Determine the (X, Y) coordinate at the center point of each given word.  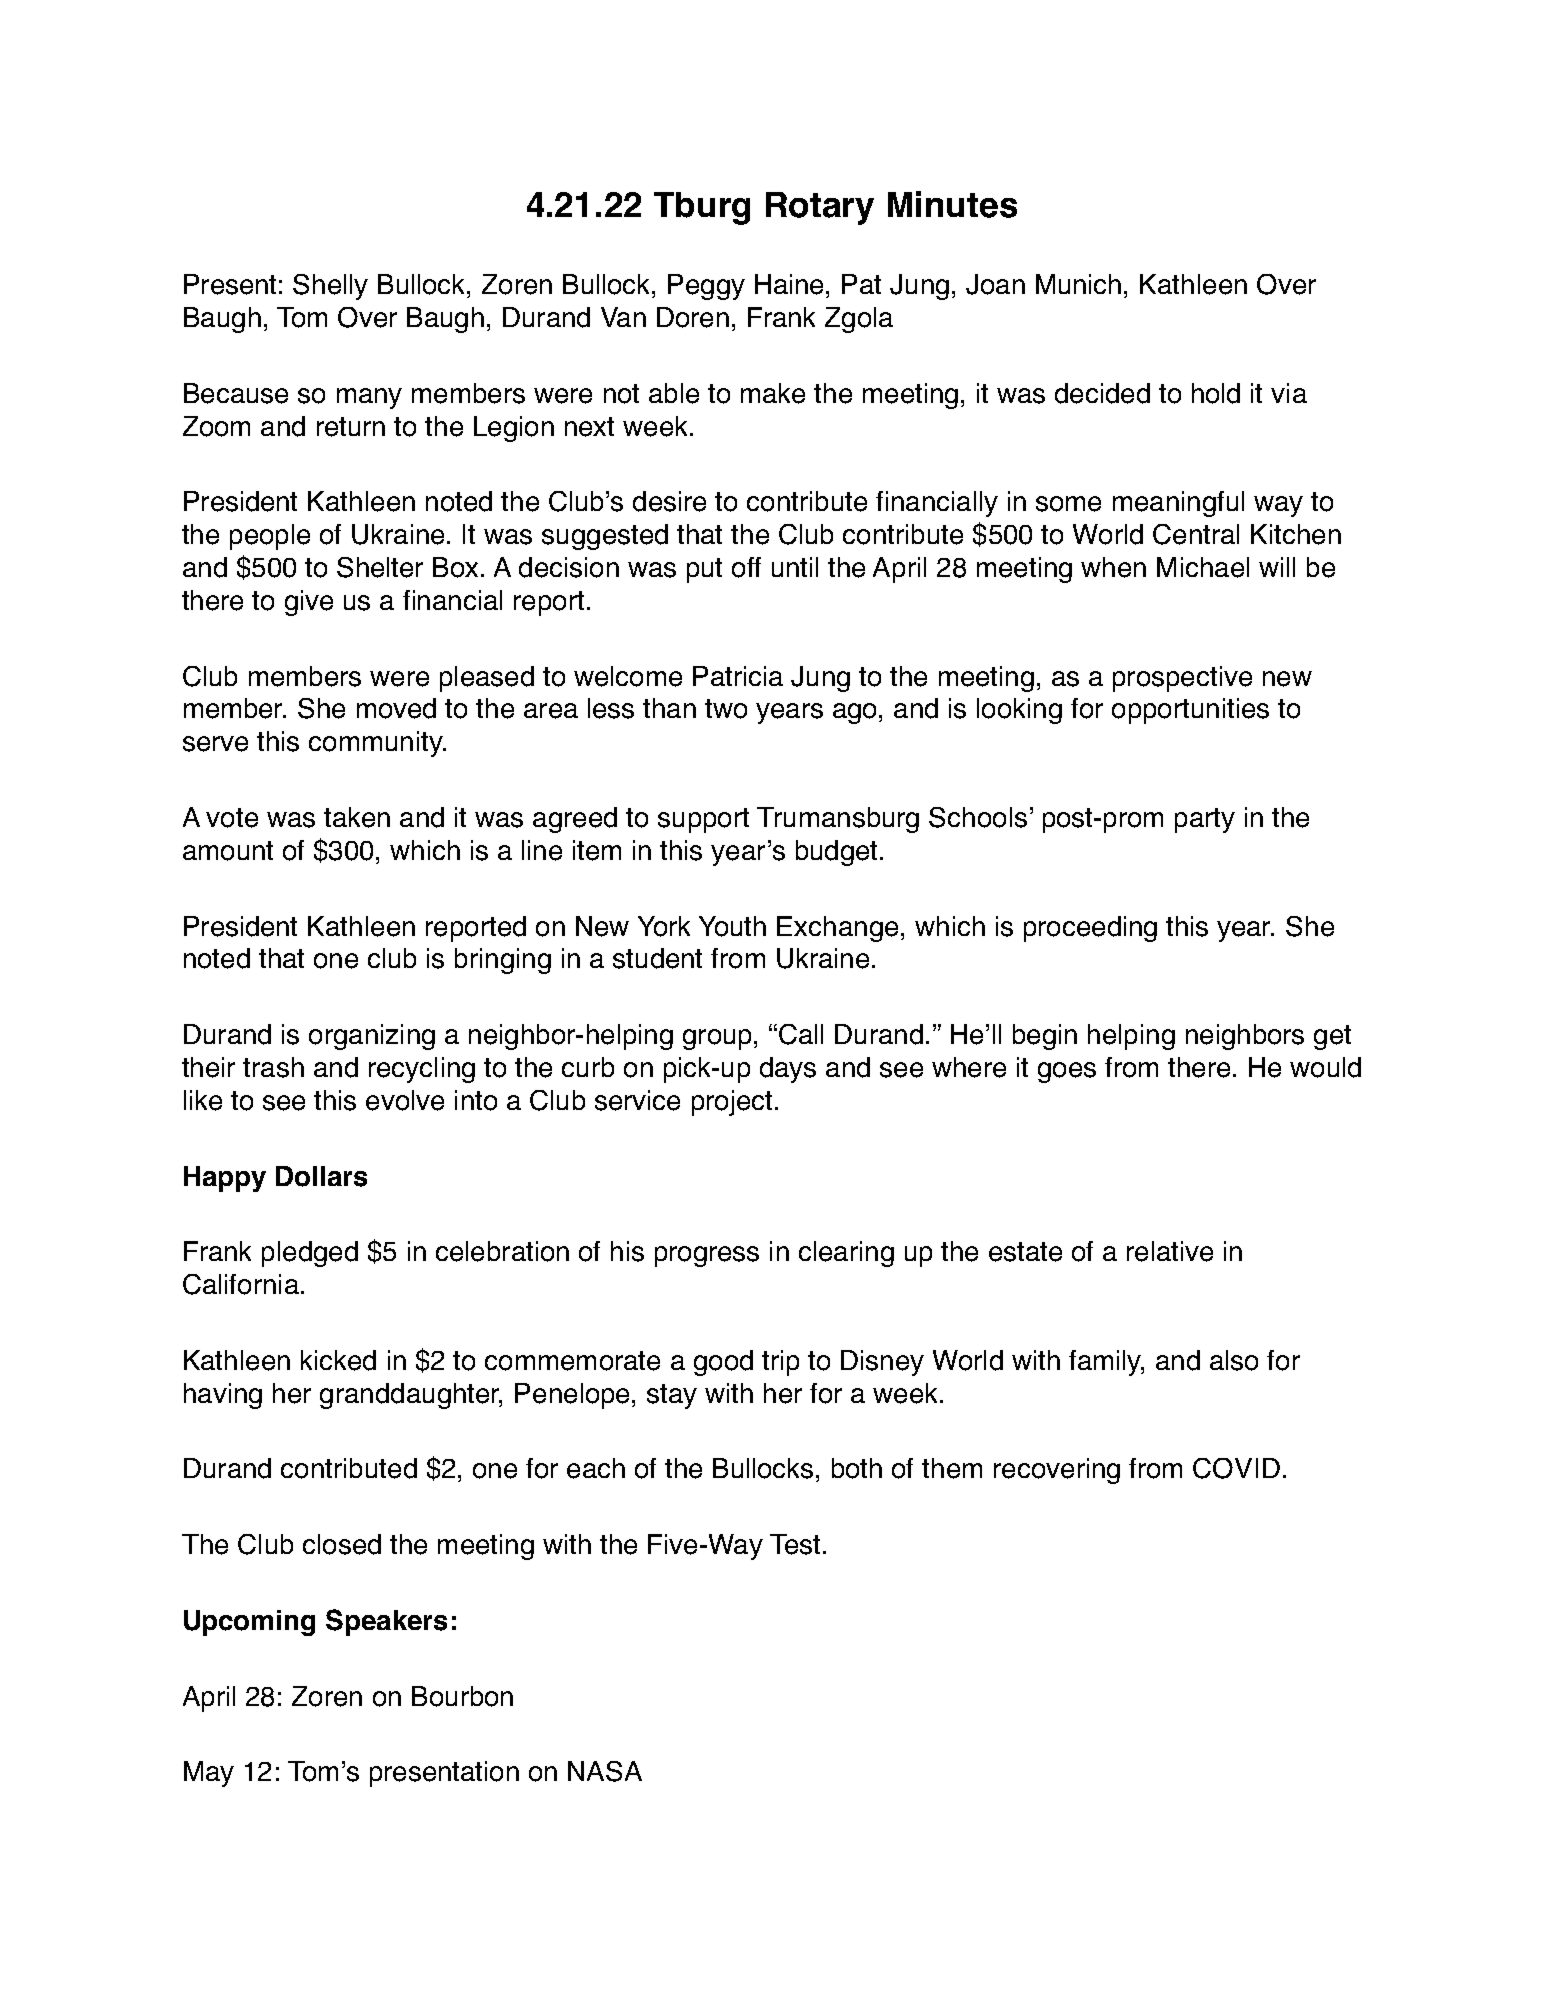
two (726, 709)
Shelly (330, 287)
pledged (310, 1254)
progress (707, 1256)
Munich (1078, 284)
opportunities (1190, 711)
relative (1170, 1251)
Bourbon (462, 1696)
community (377, 744)
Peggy (706, 287)
